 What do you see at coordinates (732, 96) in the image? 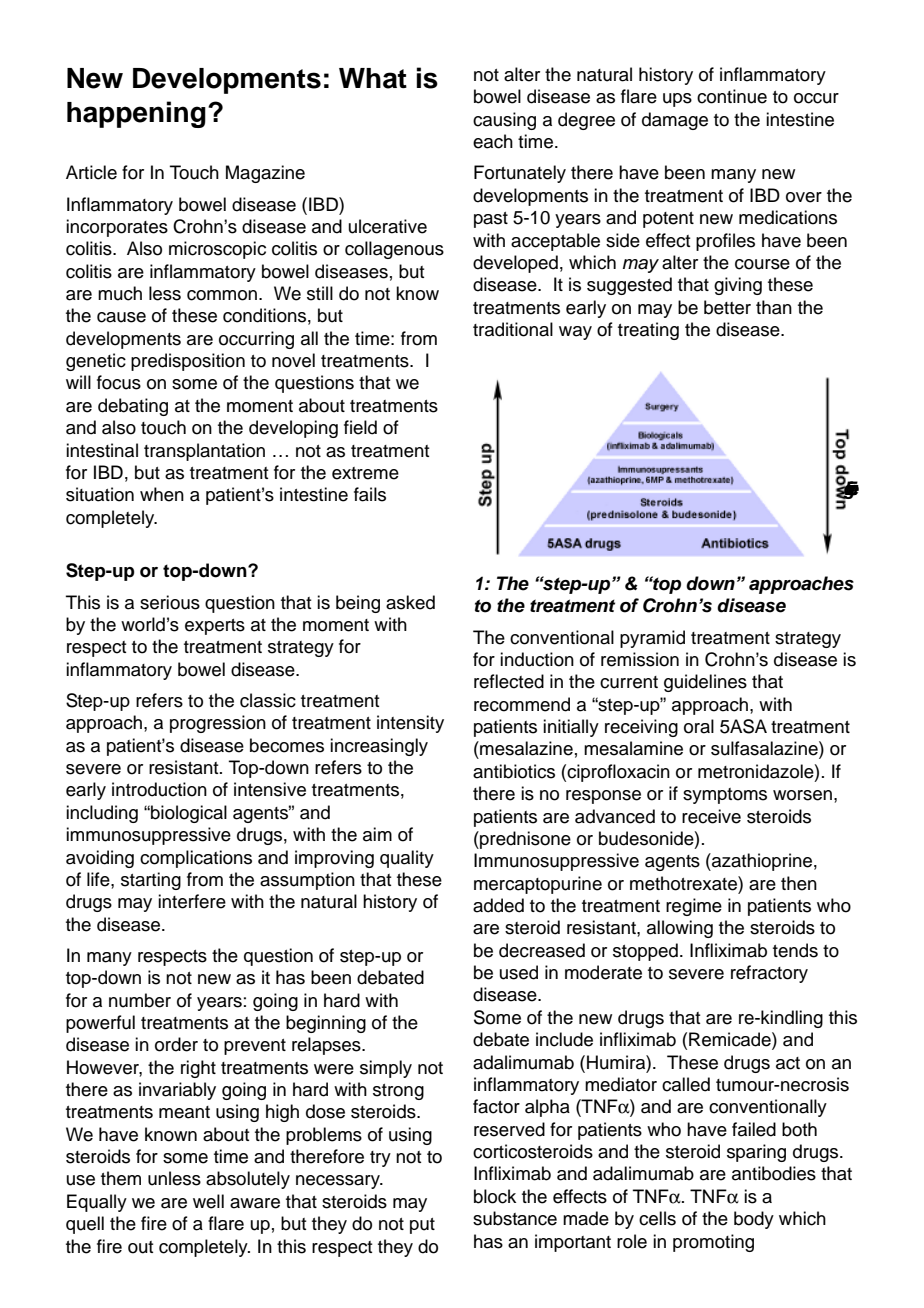
I see `continue` at bounding box center [732, 96].
